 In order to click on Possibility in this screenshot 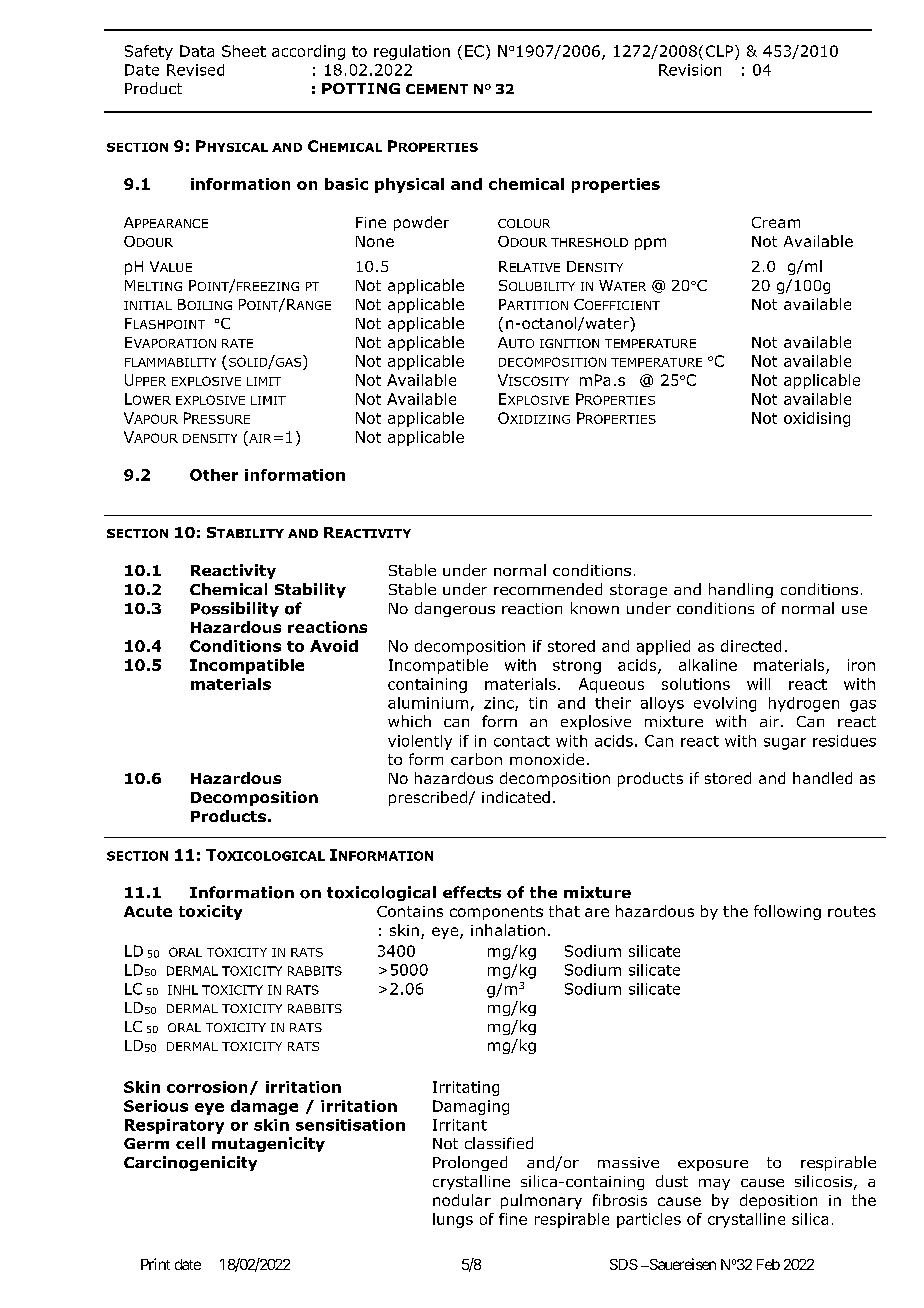, I will do `click(235, 609)`.
